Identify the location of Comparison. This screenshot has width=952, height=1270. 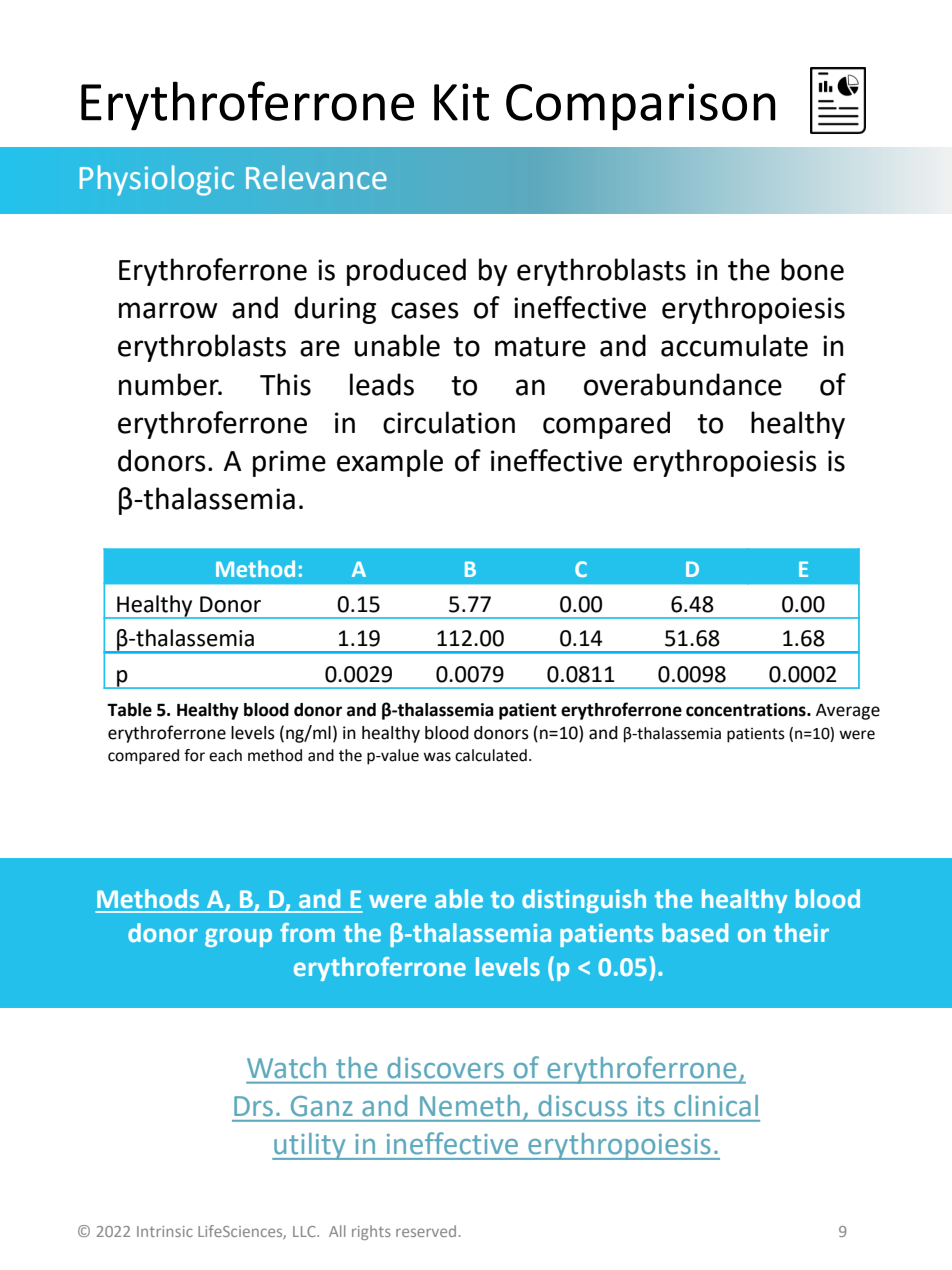
(641, 107).
